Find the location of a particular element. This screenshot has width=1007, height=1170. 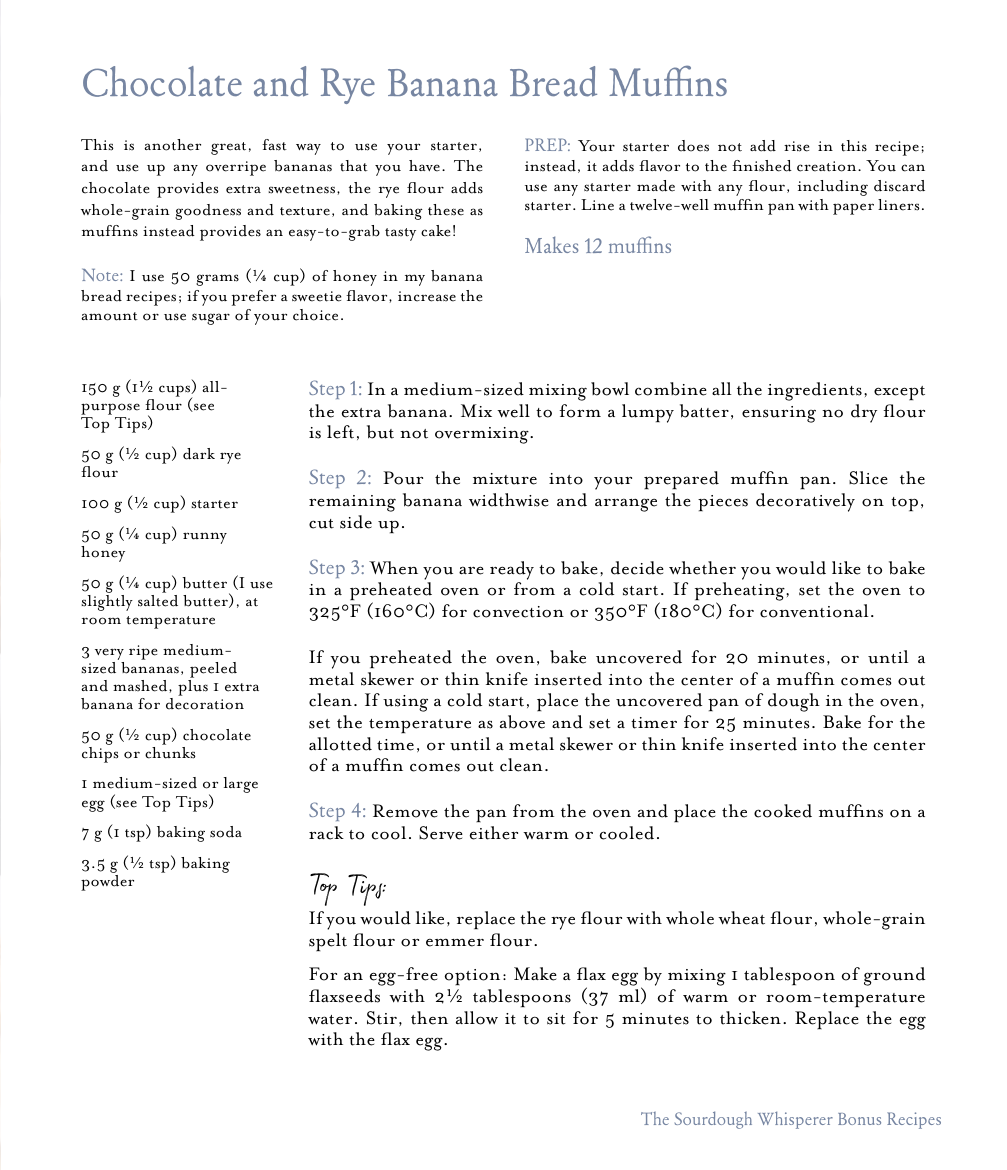

have is located at coordinates (426, 166).
